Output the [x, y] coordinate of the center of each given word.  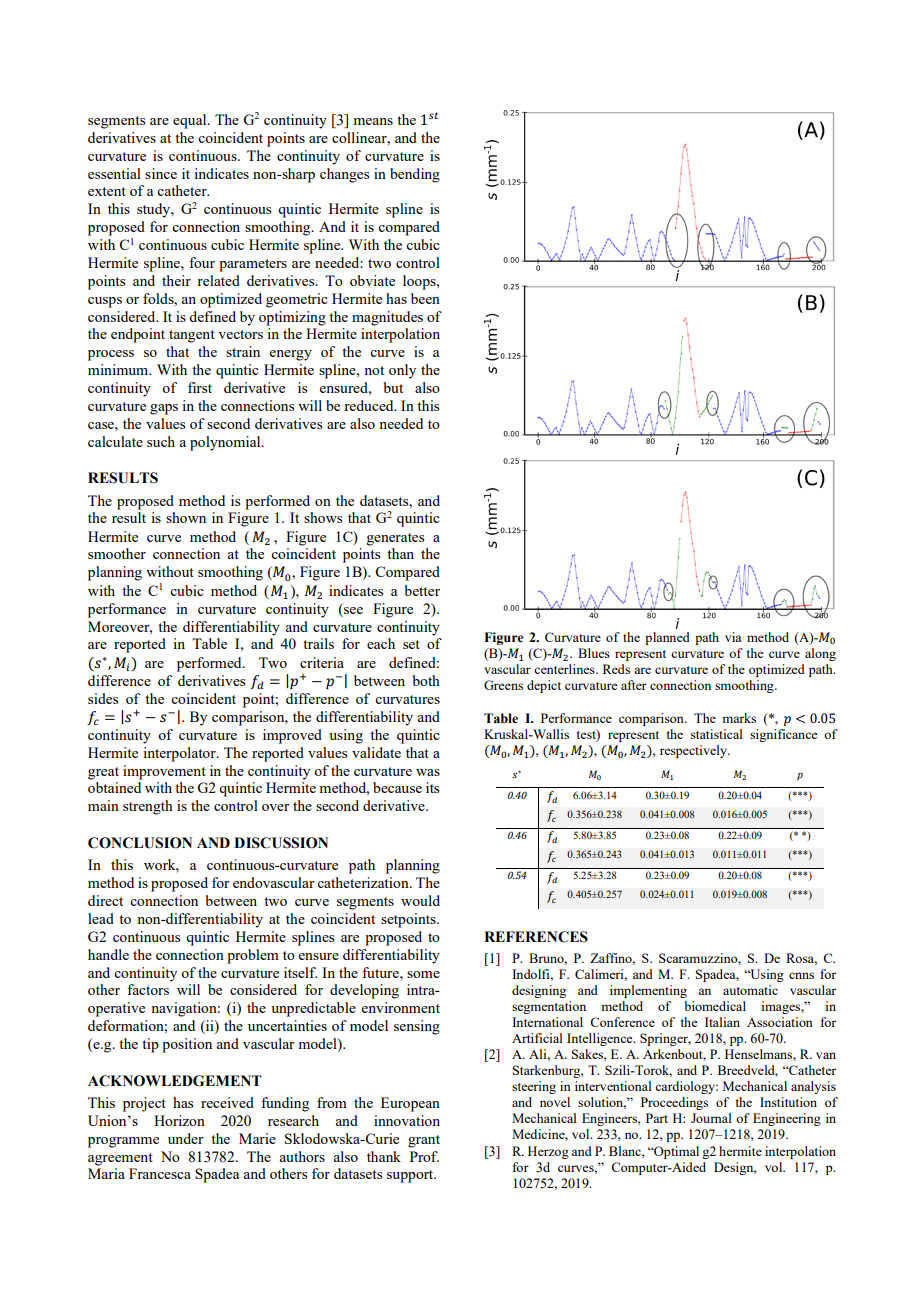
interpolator [180, 754]
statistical [717, 734]
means [373, 121]
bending [415, 175]
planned [667, 638]
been [425, 298]
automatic [750, 990]
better [422, 590]
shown [186, 517]
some [423, 974]
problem [253, 956]
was [428, 772]
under [186, 1138]
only [402, 371]
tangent [192, 336]
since [161, 173]
